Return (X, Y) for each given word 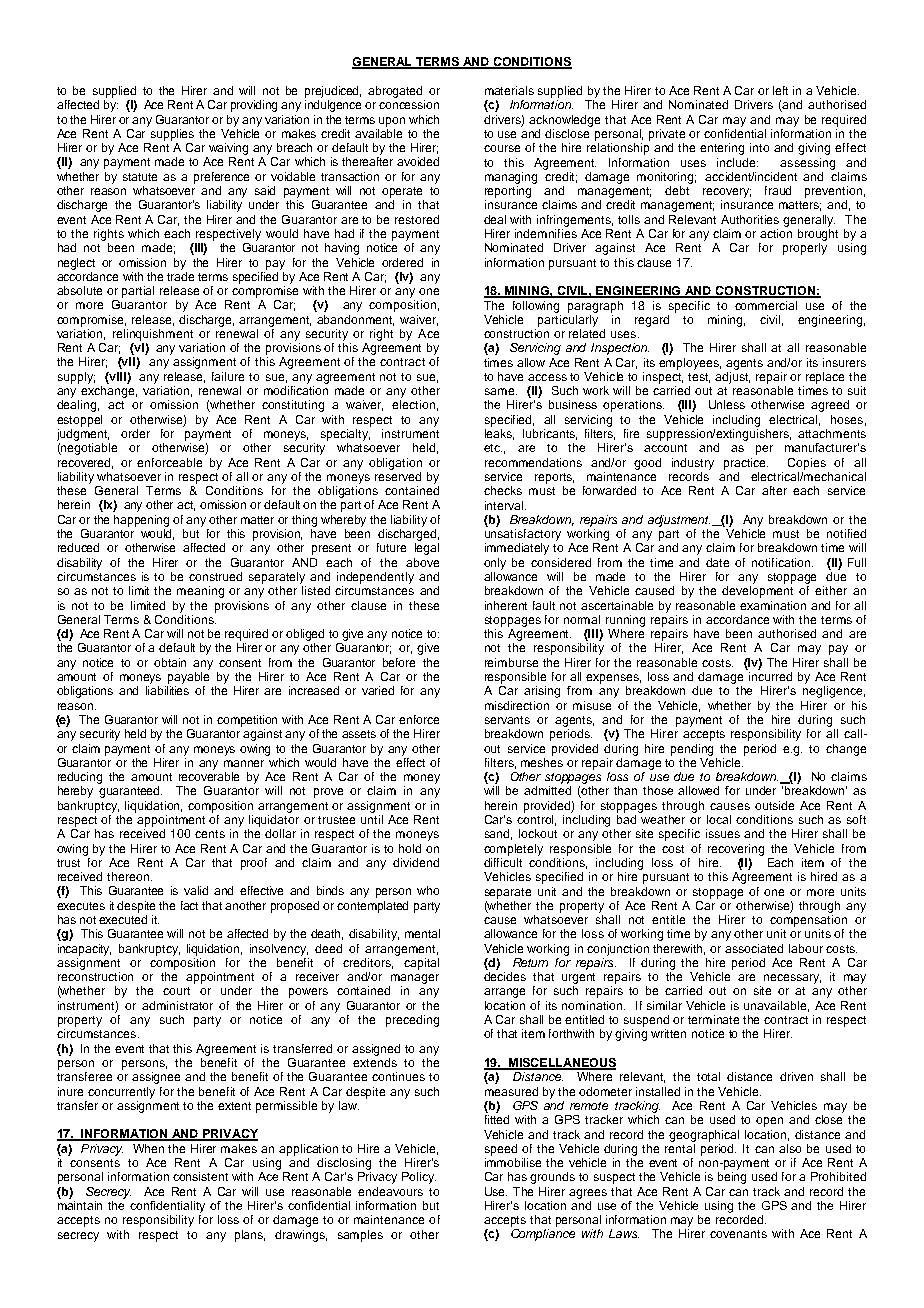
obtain (170, 662)
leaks (499, 434)
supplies (172, 135)
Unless (727, 404)
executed (123, 919)
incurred (770, 676)
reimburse (511, 662)
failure (228, 376)
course (502, 148)
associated (754, 948)
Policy (419, 1178)
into (759, 147)
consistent (200, 1176)
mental (422, 933)
